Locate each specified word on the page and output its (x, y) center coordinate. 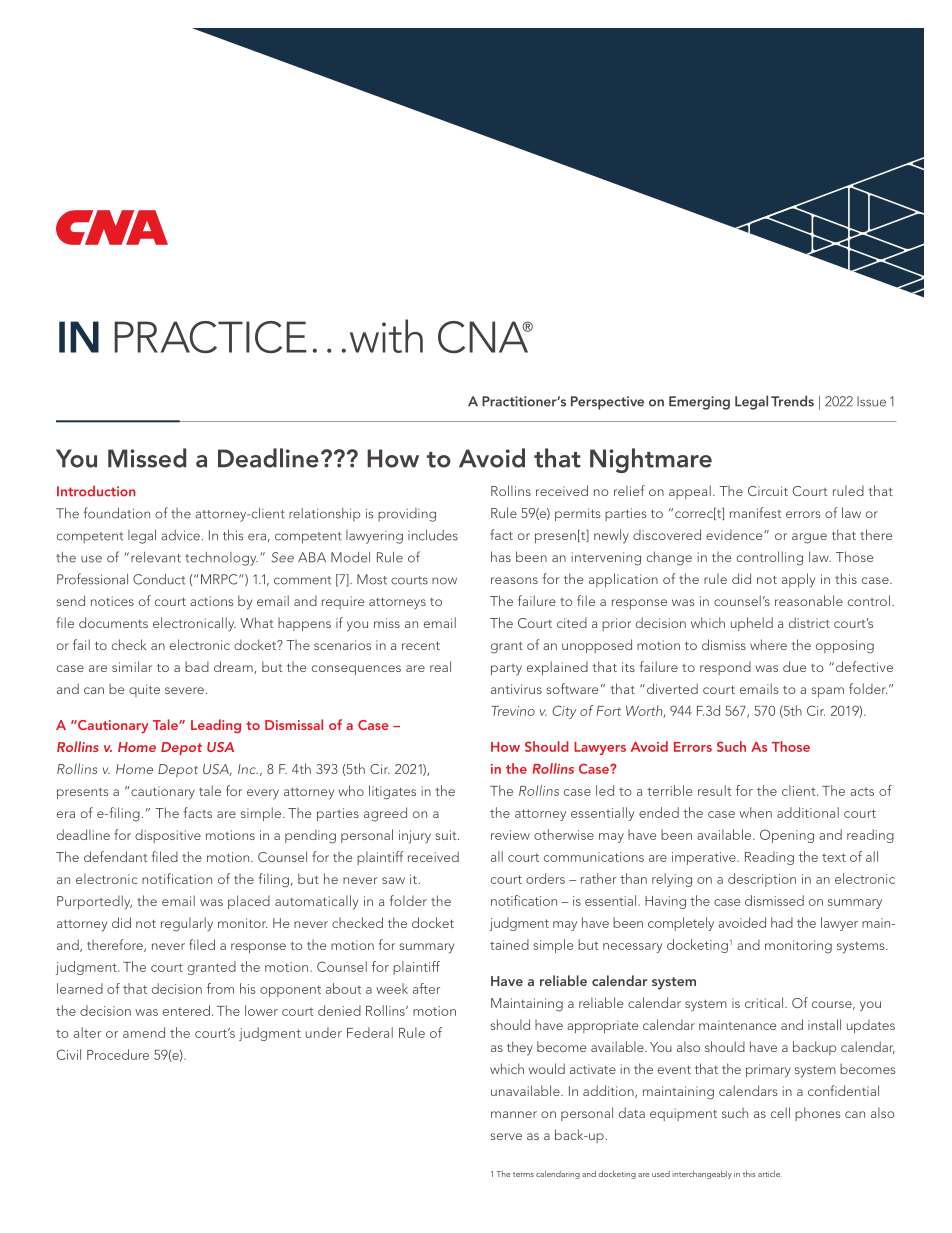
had (782, 922)
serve (506, 1136)
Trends (792, 401)
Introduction (96, 491)
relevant (156, 557)
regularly (187, 924)
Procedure (118, 1054)
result (714, 790)
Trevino (513, 711)
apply (798, 580)
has (501, 556)
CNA (484, 337)
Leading (216, 726)
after (426, 988)
